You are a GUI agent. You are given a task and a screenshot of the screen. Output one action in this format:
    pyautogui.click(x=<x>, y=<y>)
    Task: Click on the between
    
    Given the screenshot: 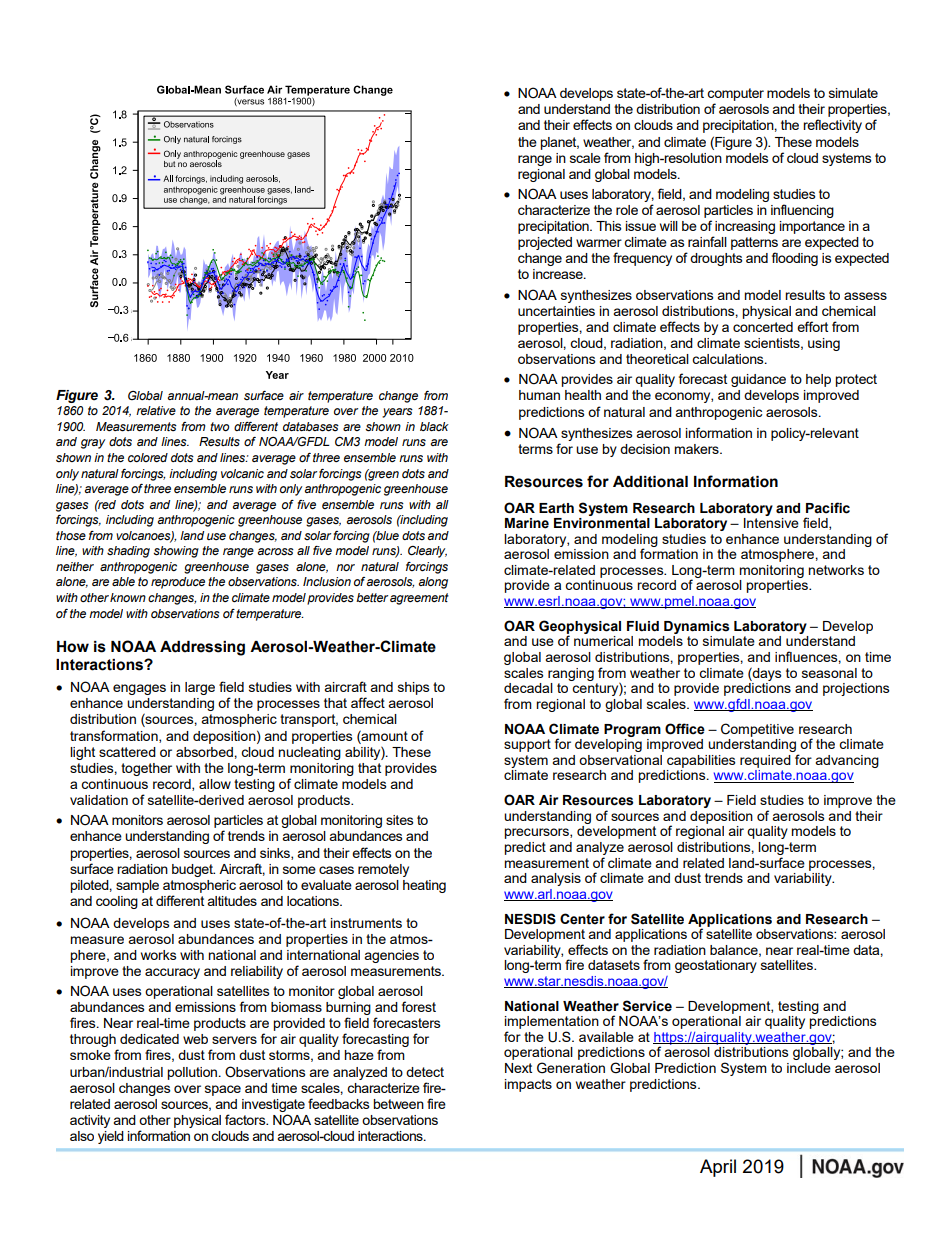 What is the action you would take?
    pyautogui.click(x=398, y=1104)
